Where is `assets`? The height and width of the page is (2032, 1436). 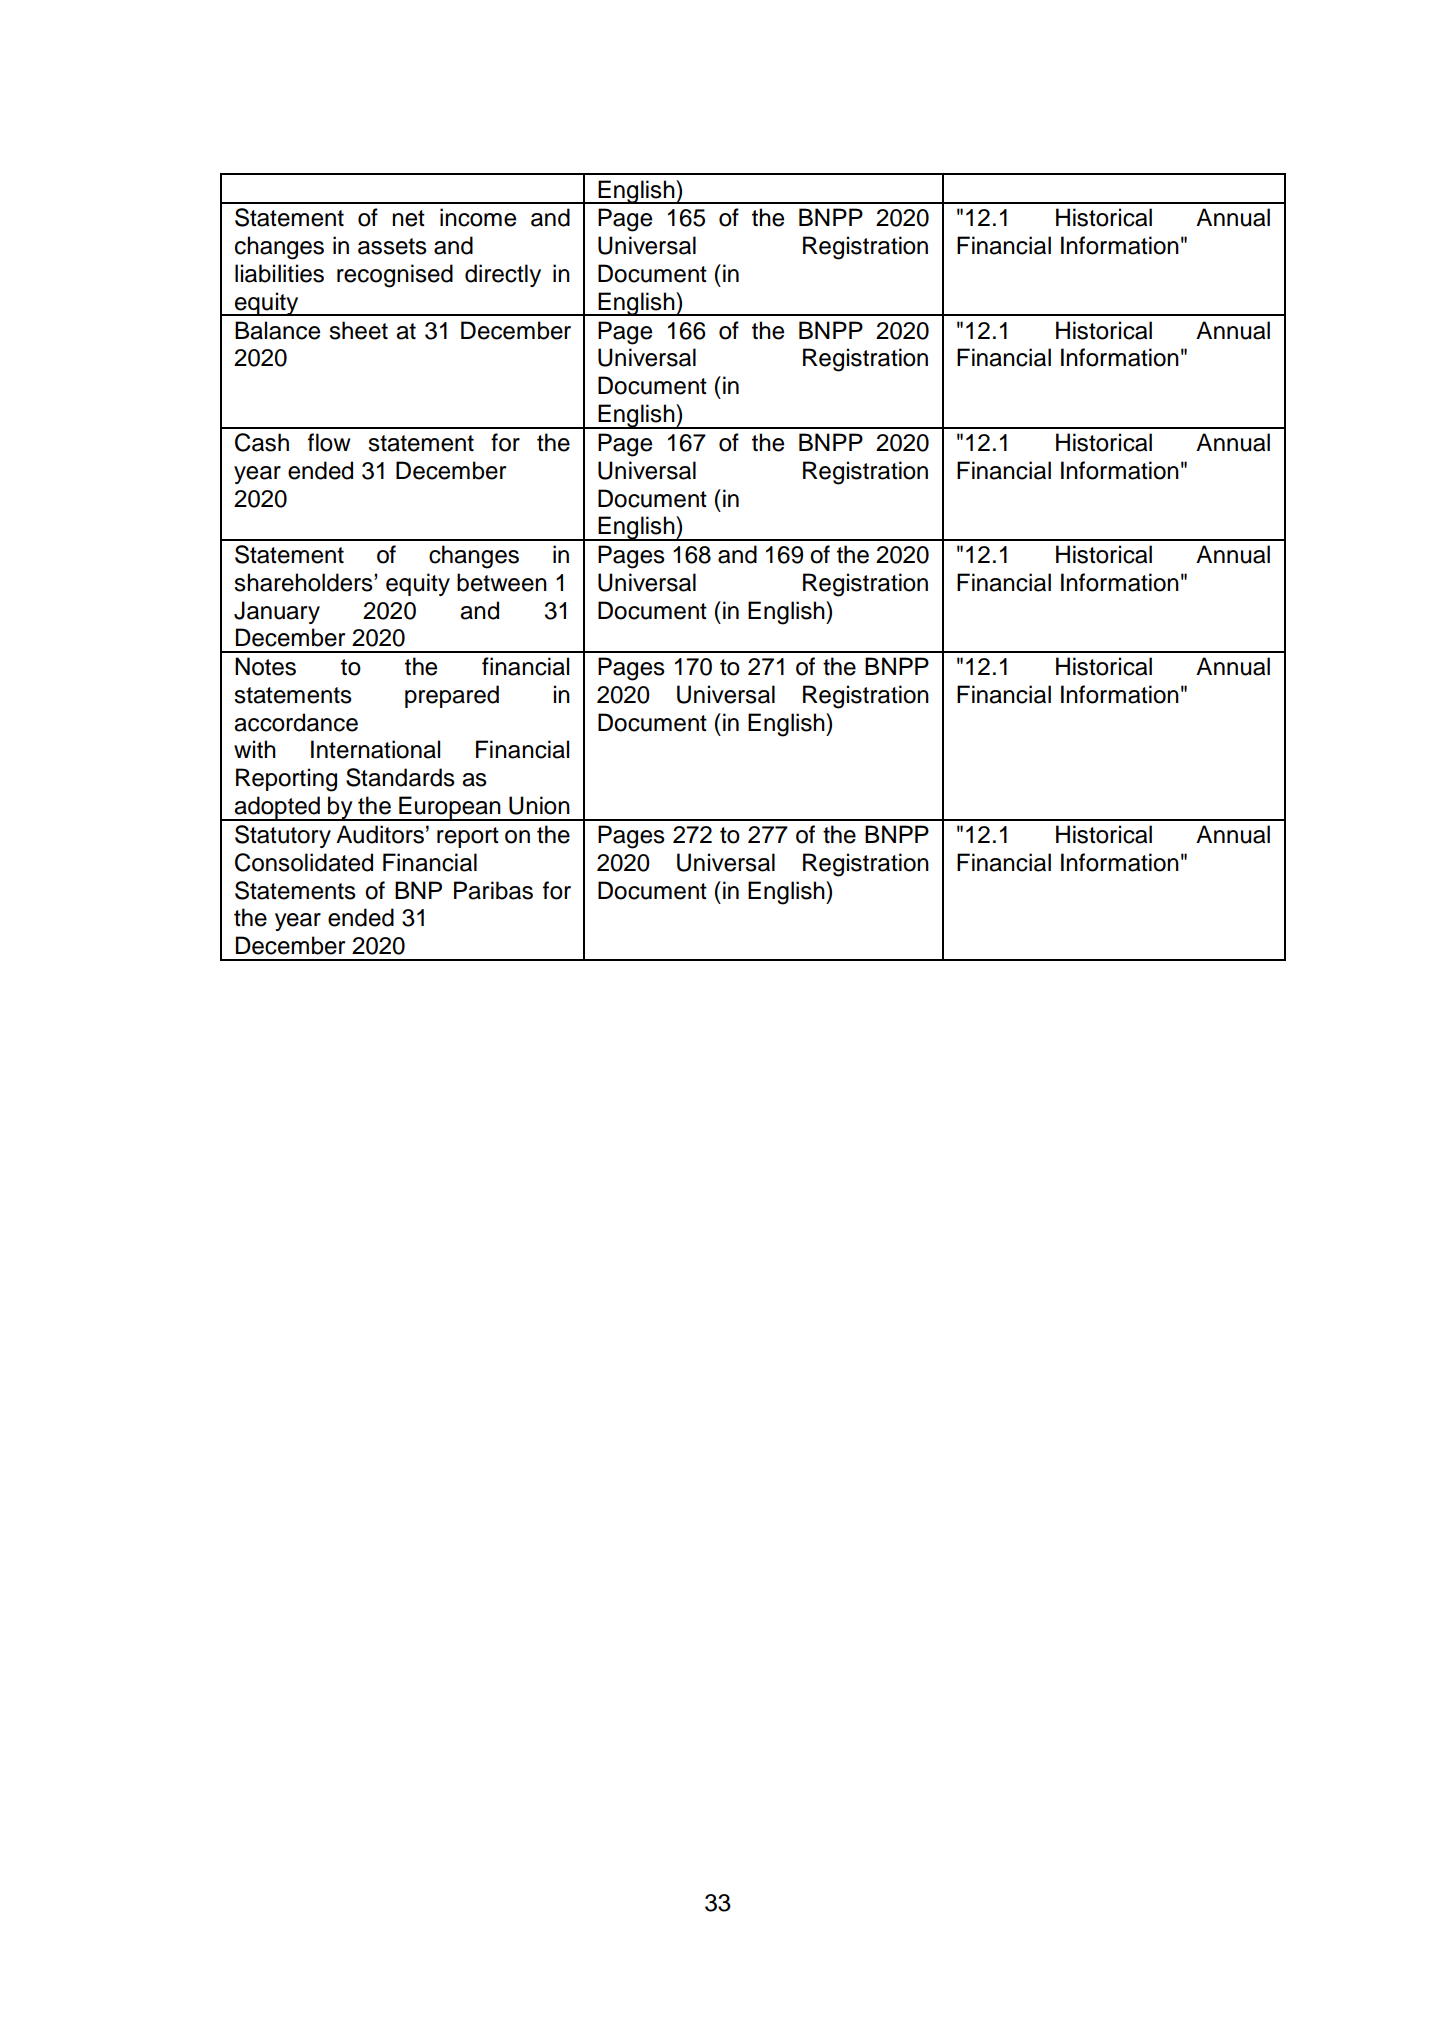 assets is located at coordinates (392, 246).
